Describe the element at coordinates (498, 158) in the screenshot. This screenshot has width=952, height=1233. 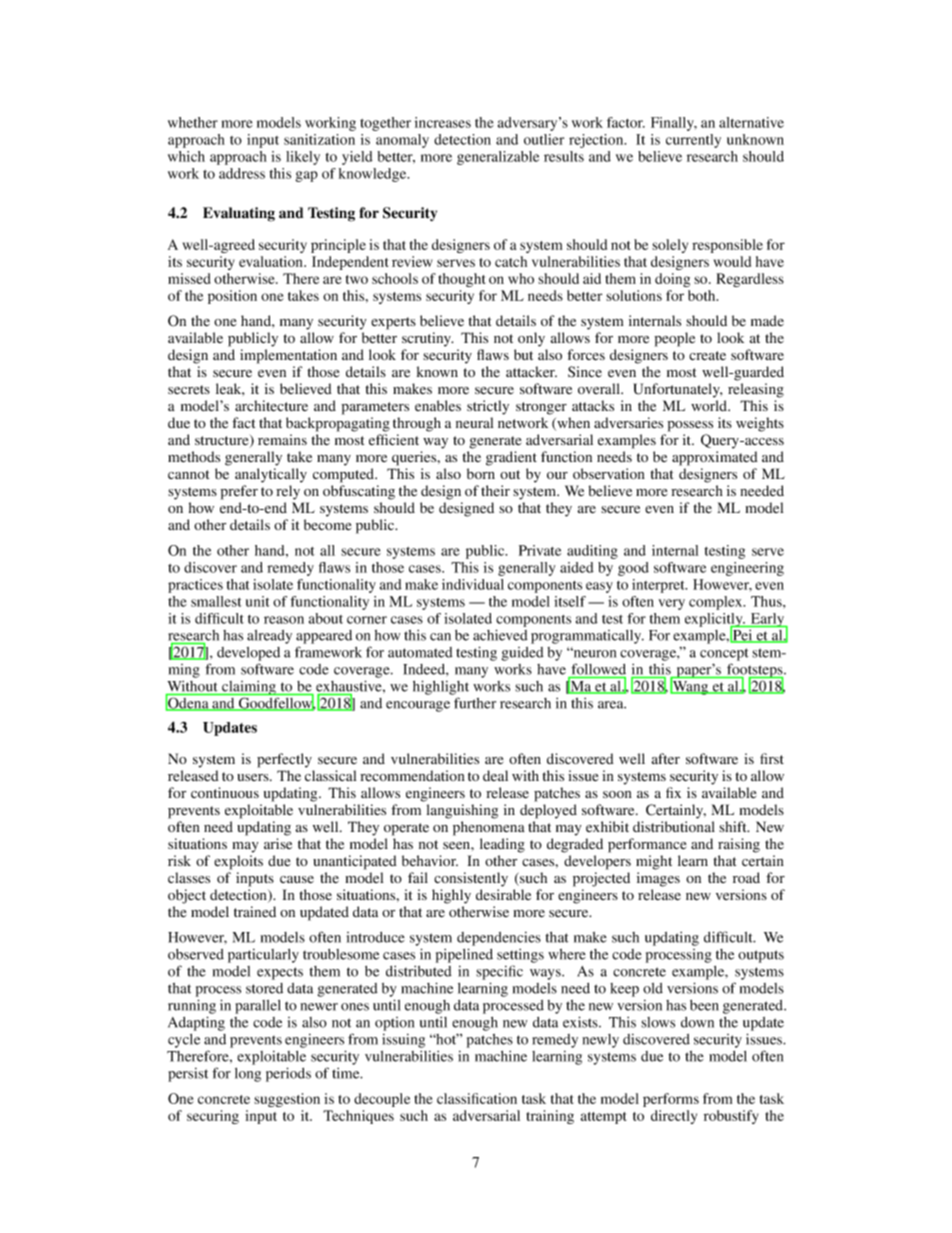
I see `generalizable` at that location.
